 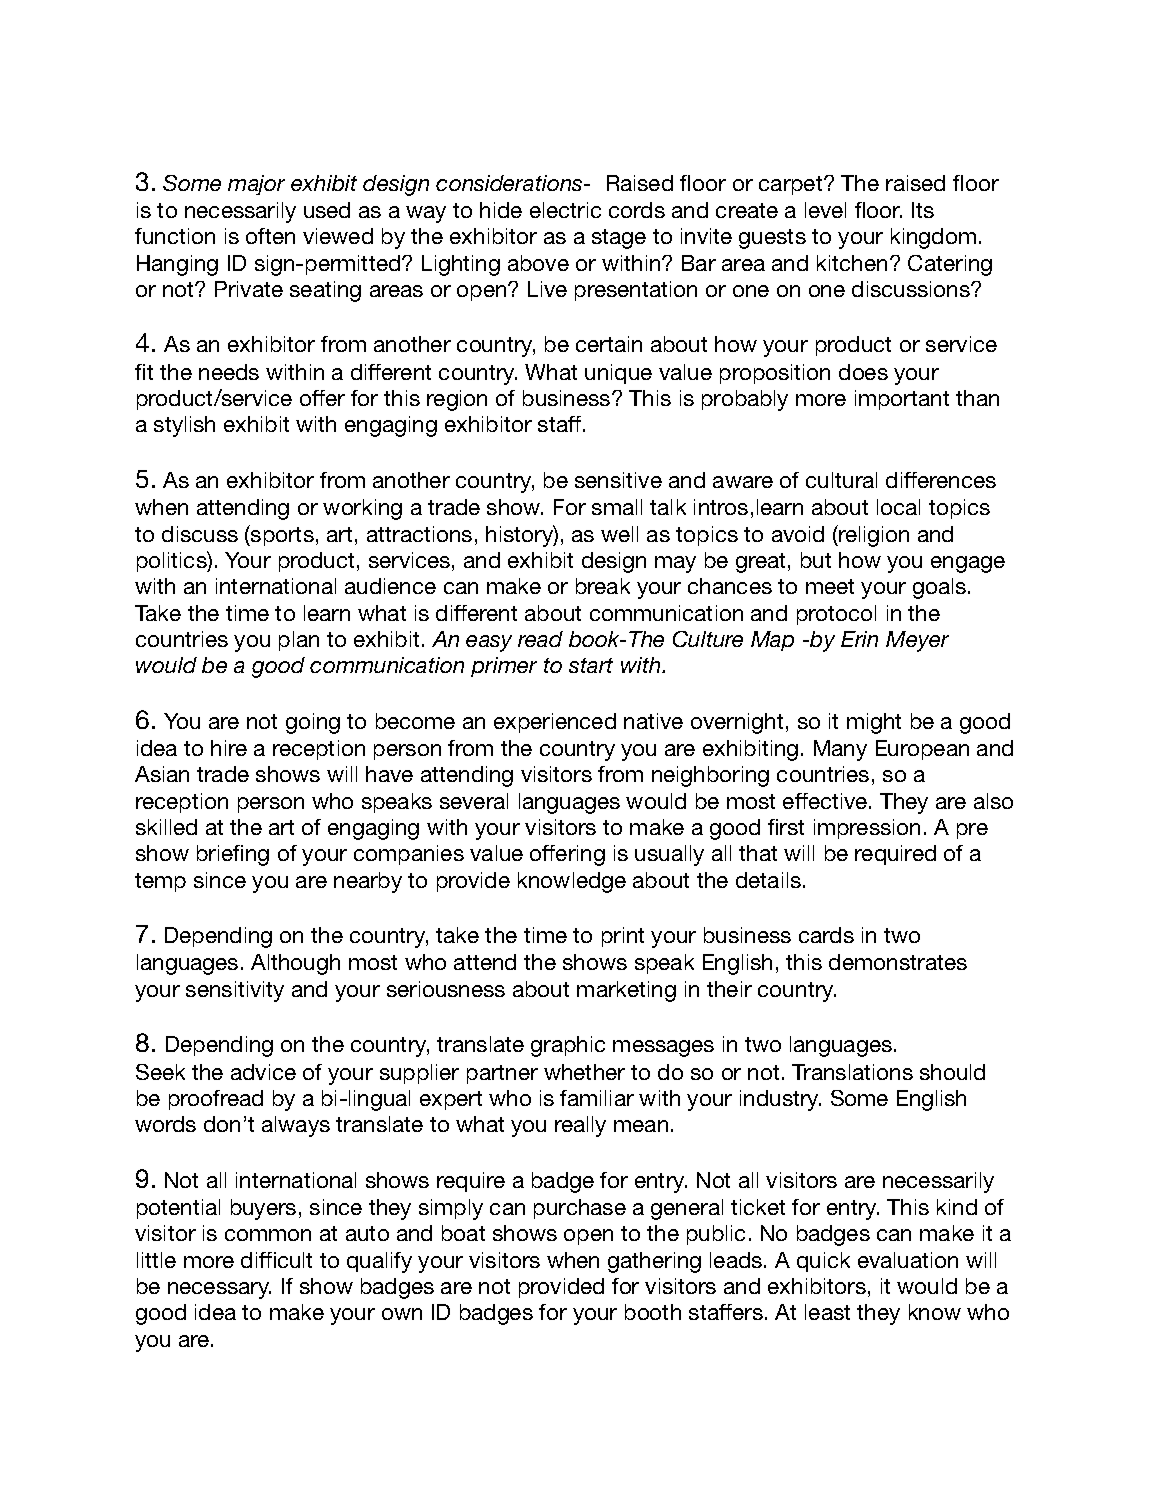 What do you see at coordinates (568, 1046) in the document?
I see `graphic` at bounding box center [568, 1046].
